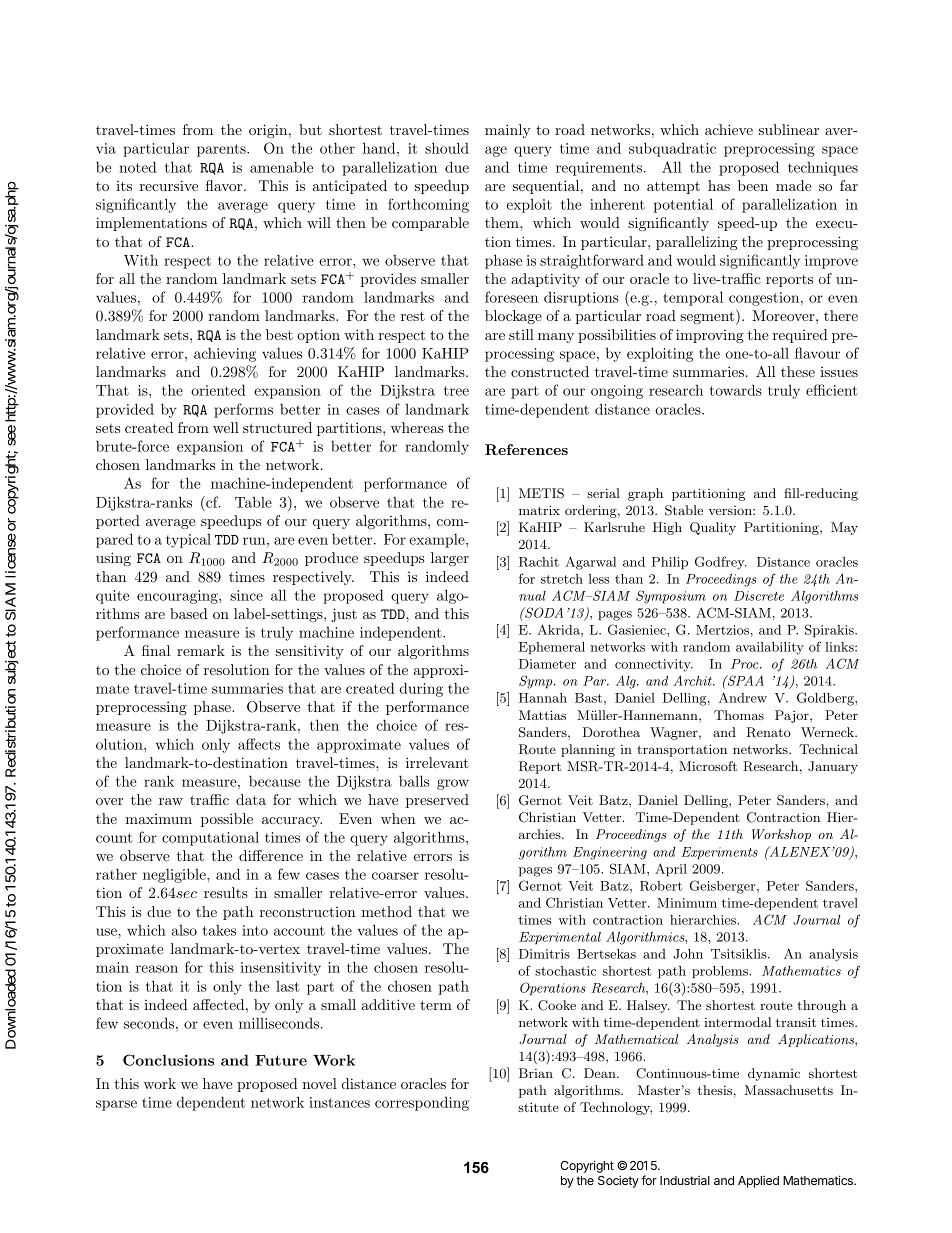 This screenshot has width=952, height=1233. What do you see at coordinates (541, 493) in the screenshot?
I see `METIS` at bounding box center [541, 493].
